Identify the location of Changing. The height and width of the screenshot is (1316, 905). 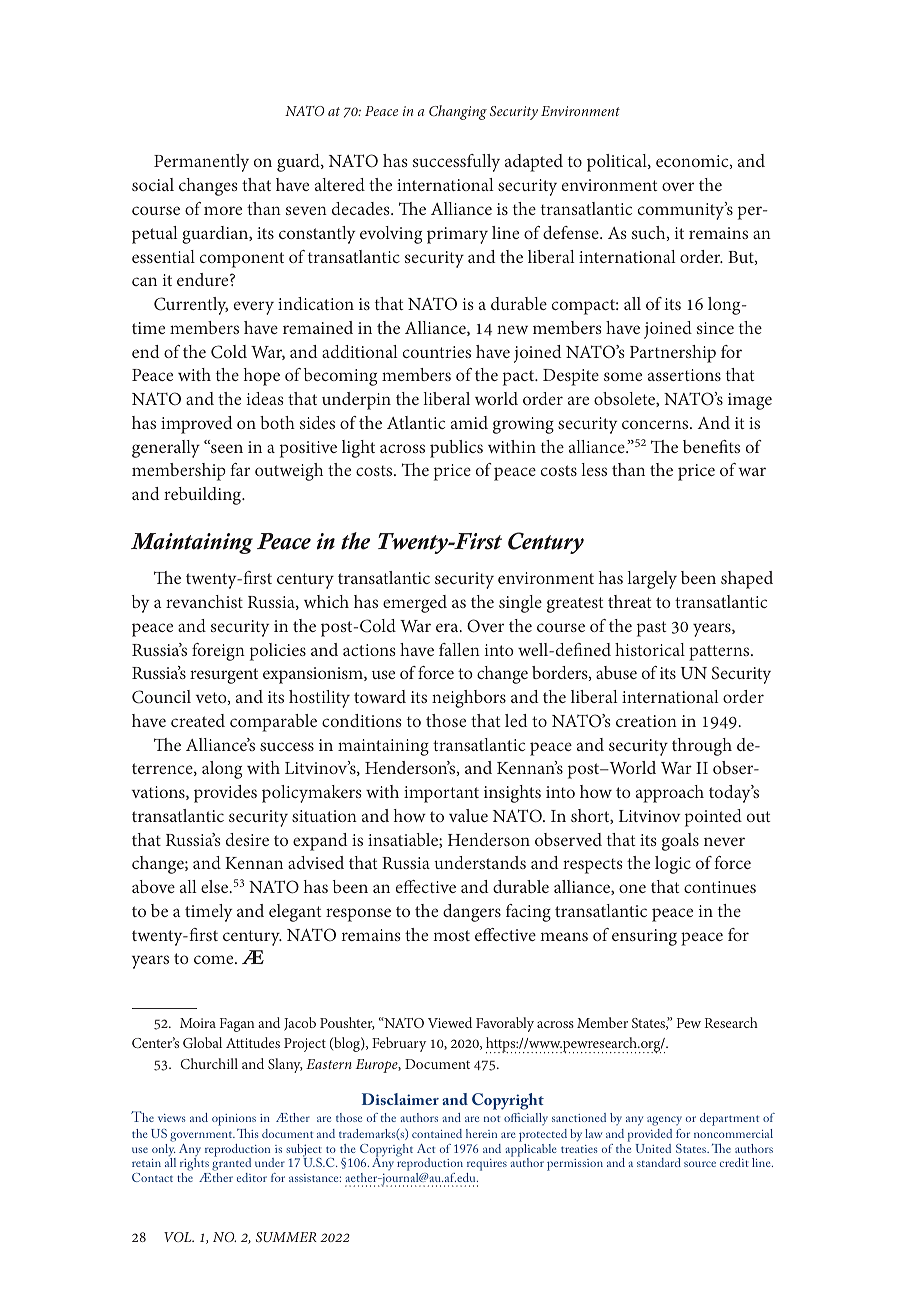
(458, 112).
